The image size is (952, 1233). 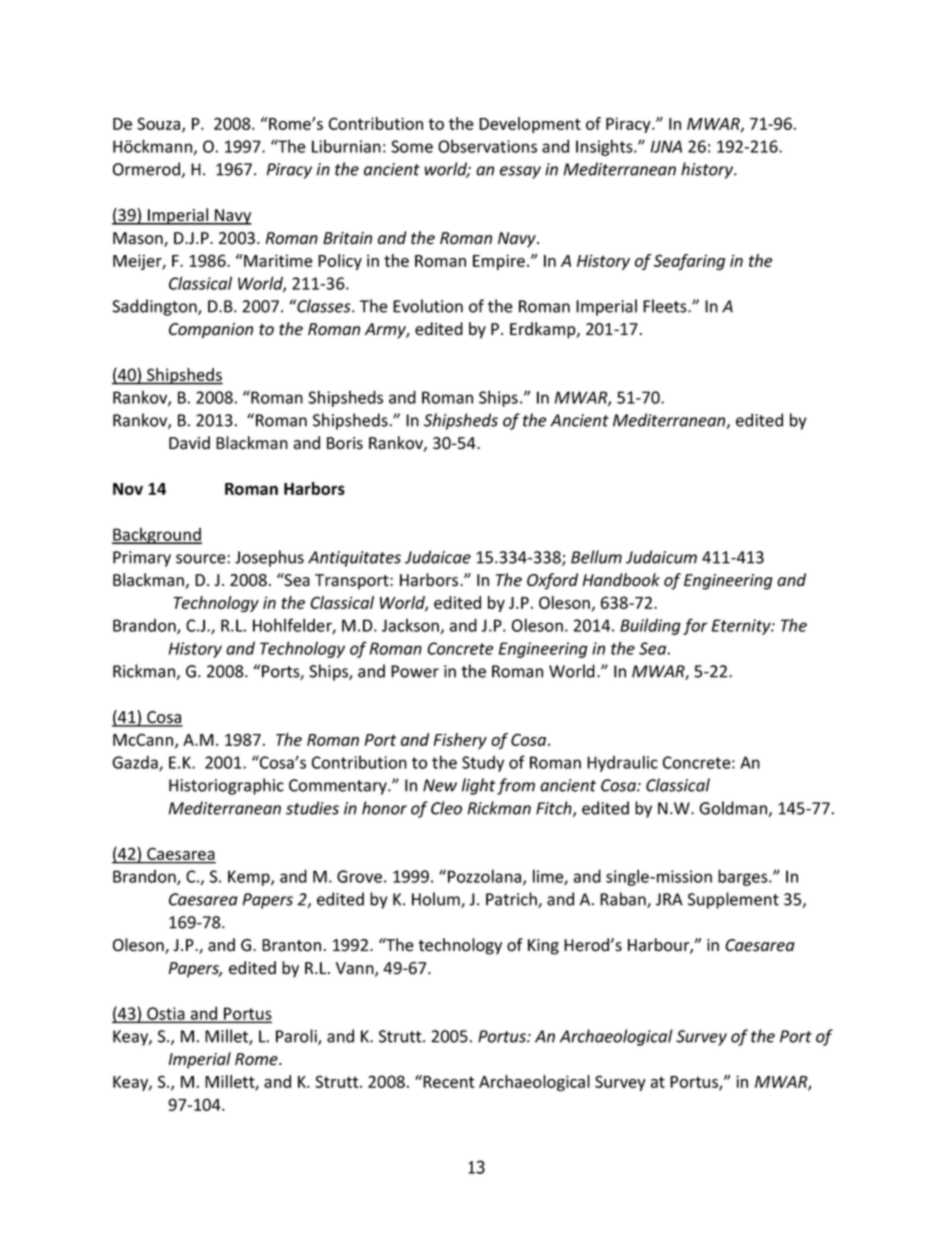 What do you see at coordinates (160, 124) in the page?
I see `Souza` at bounding box center [160, 124].
